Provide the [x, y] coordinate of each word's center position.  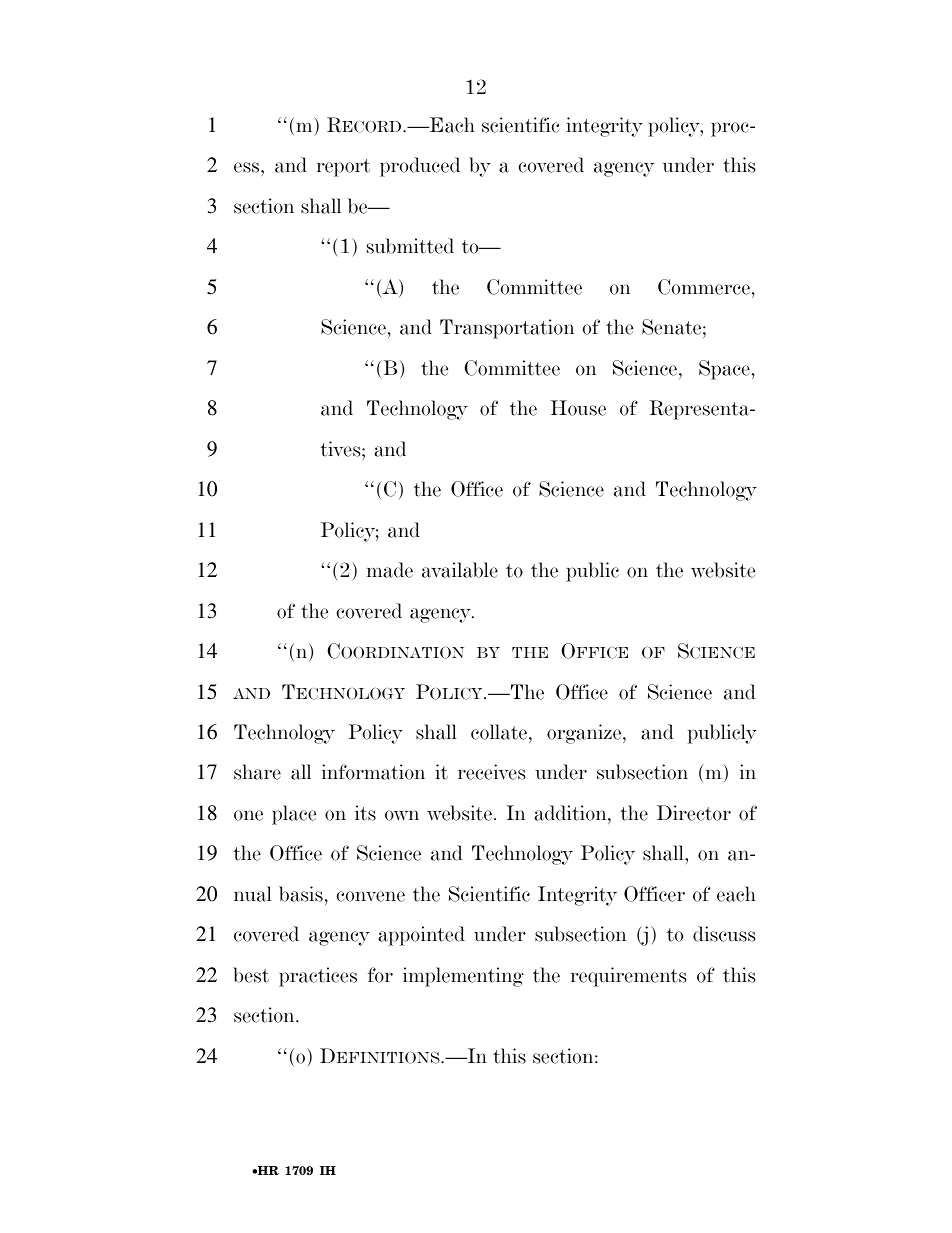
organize [585, 734]
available [460, 570]
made [390, 570]
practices [318, 977]
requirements [628, 977]
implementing [463, 977]
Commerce [704, 287]
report [343, 168]
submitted [410, 246]
